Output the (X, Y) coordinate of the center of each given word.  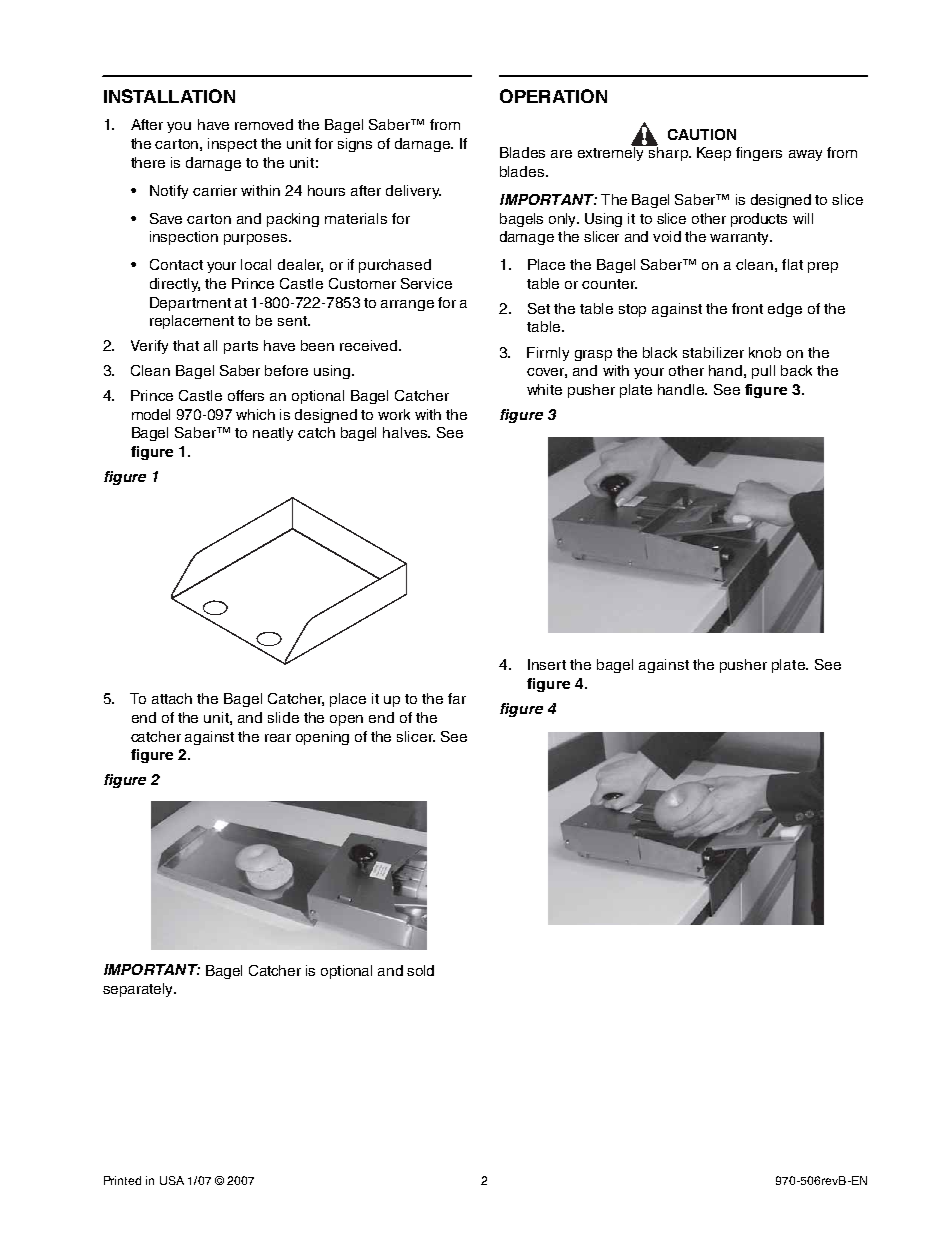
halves (406, 432)
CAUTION (702, 134)
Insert (547, 664)
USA (172, 1180)
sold (420, 970)
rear (278, 738)
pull (763, 372)
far (457, 698)
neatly (273, 434)
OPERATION (553, 96)
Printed (122, 1180)
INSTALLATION (169, 96)
